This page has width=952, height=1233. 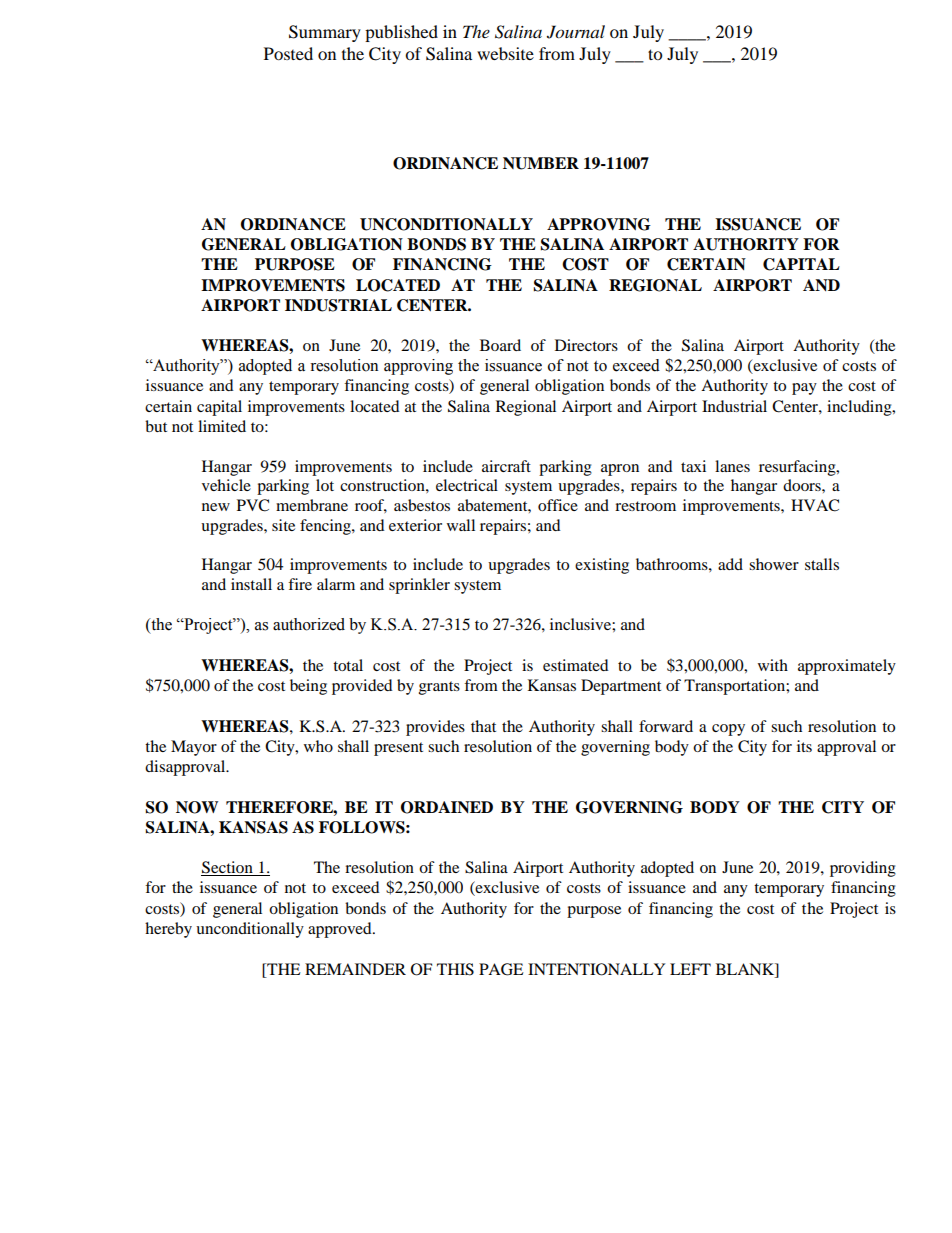 I want to click on PVC, so click(x=253, y=505).
